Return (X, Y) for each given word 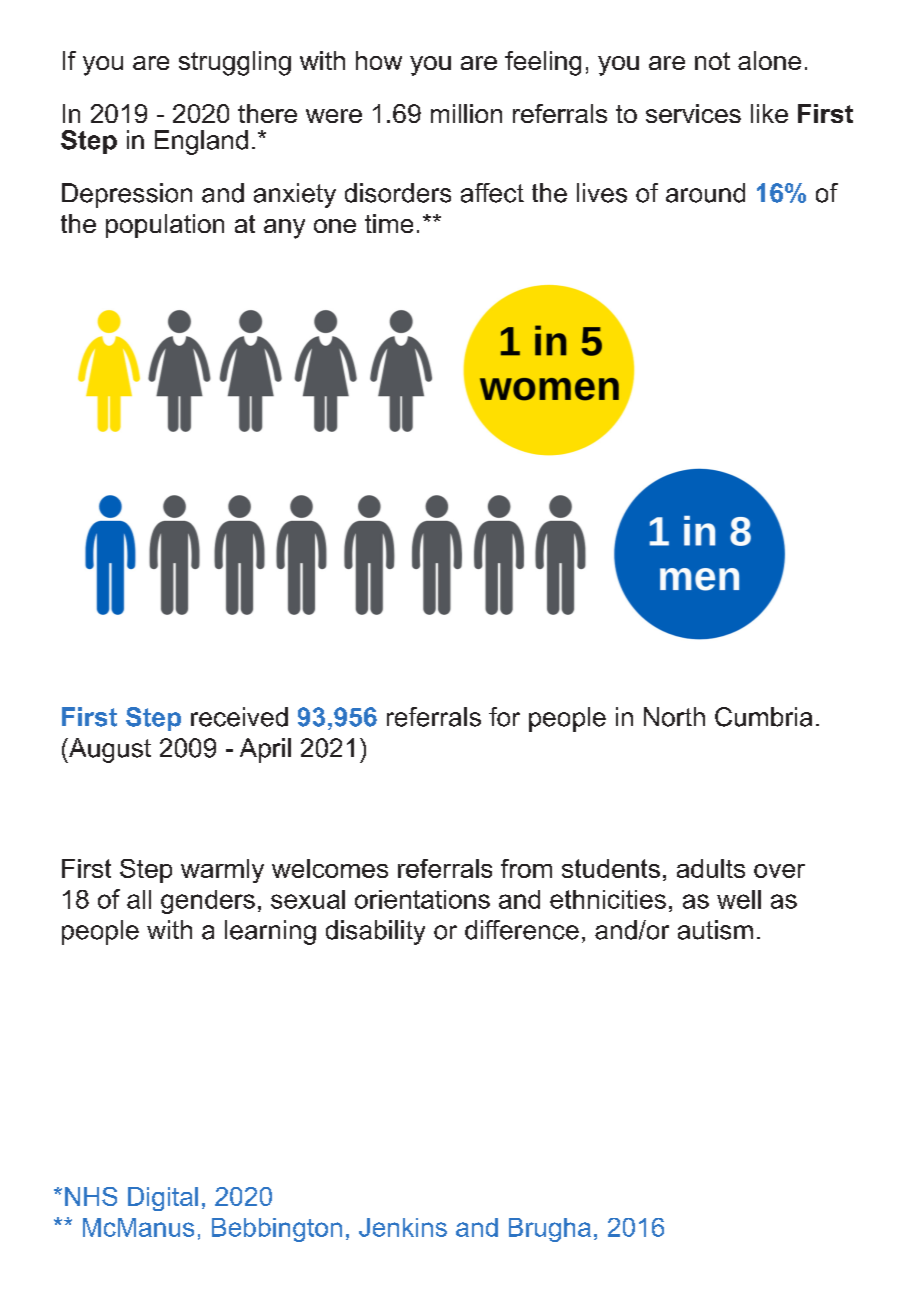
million (466, 113)
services (693, 113)
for (504, 717)
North (674, 717)
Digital (163, 1199)
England (201, 142)
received (239, 717)
